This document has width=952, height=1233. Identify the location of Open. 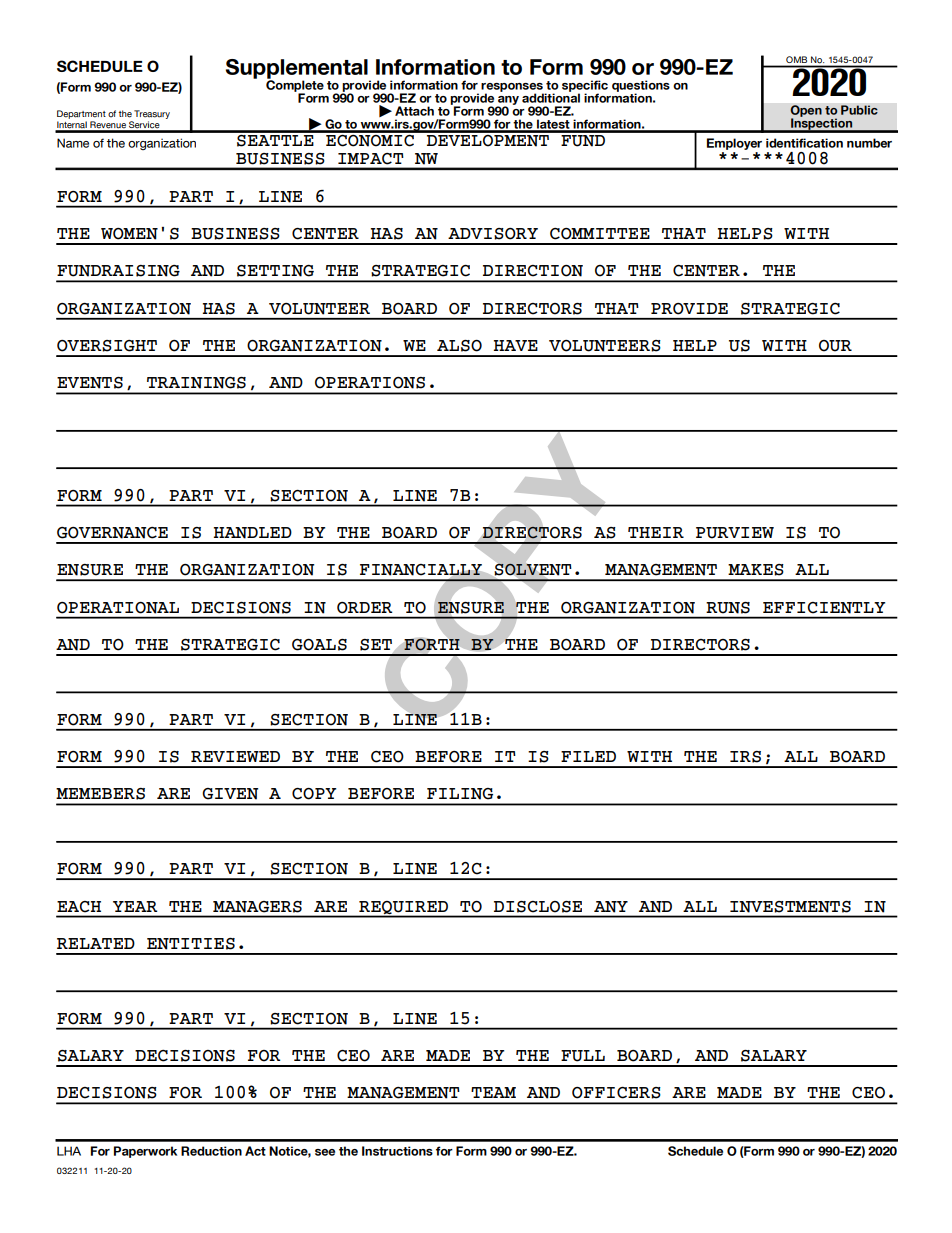
(806, 112).
